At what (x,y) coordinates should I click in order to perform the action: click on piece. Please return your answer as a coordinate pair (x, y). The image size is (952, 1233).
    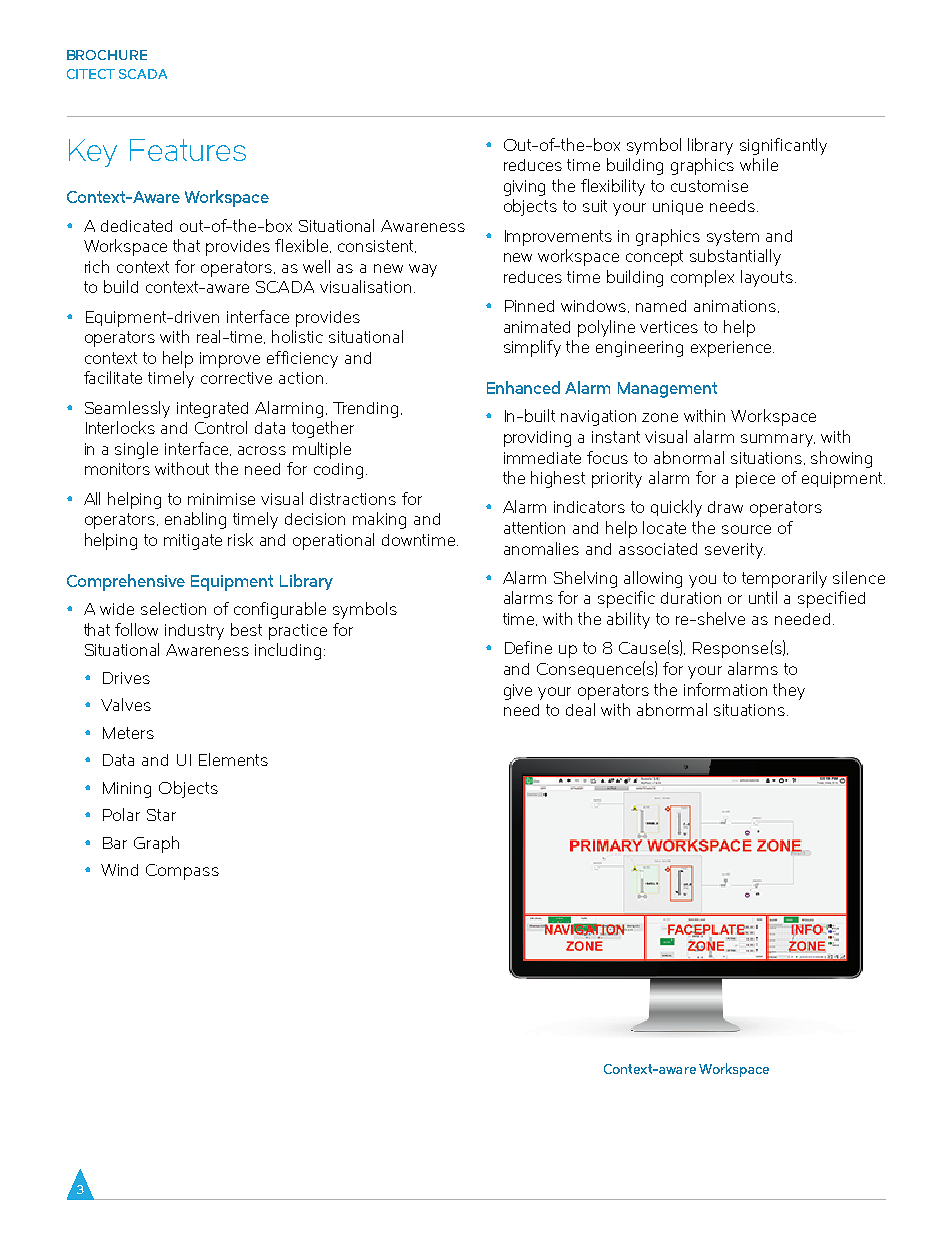
    Looking at the image, I should click on (755, 480).
